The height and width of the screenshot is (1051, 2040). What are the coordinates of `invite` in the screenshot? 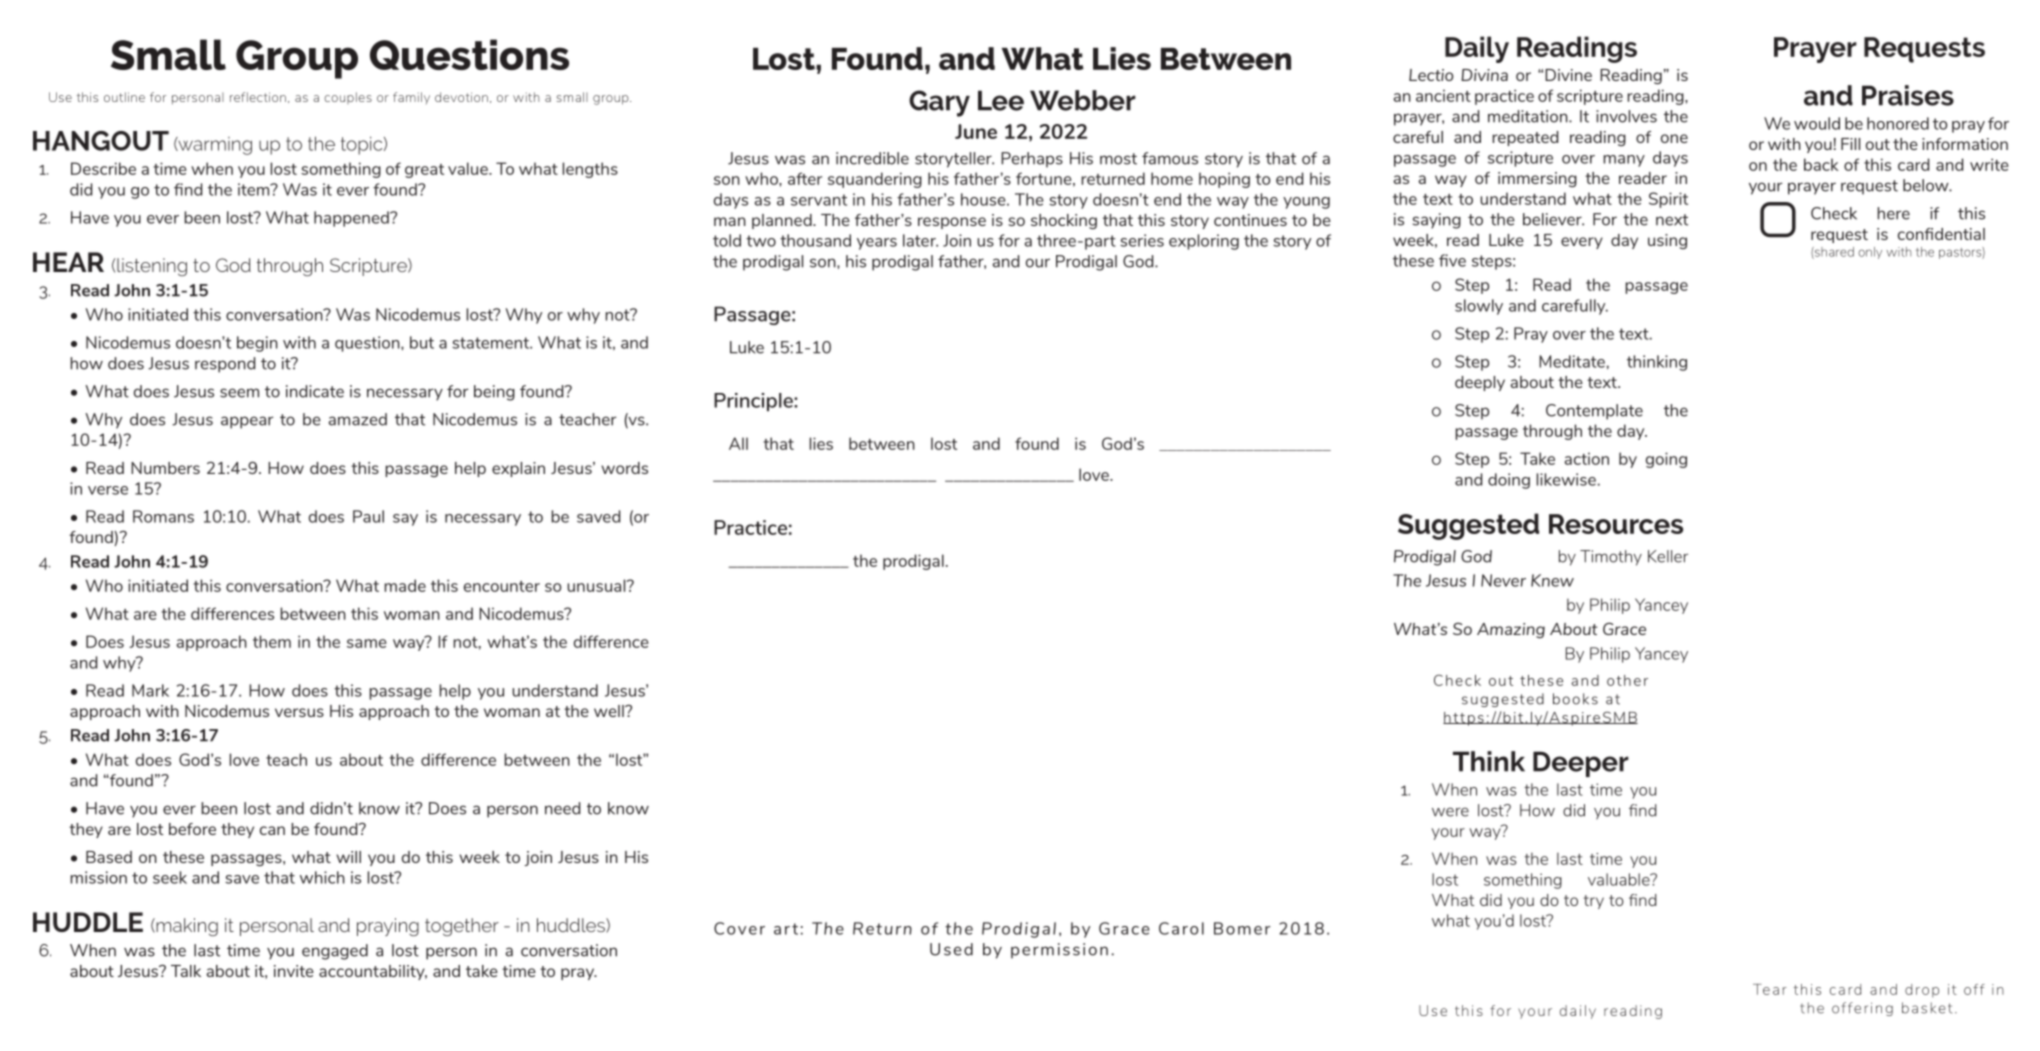 It's located at (294, 971).
